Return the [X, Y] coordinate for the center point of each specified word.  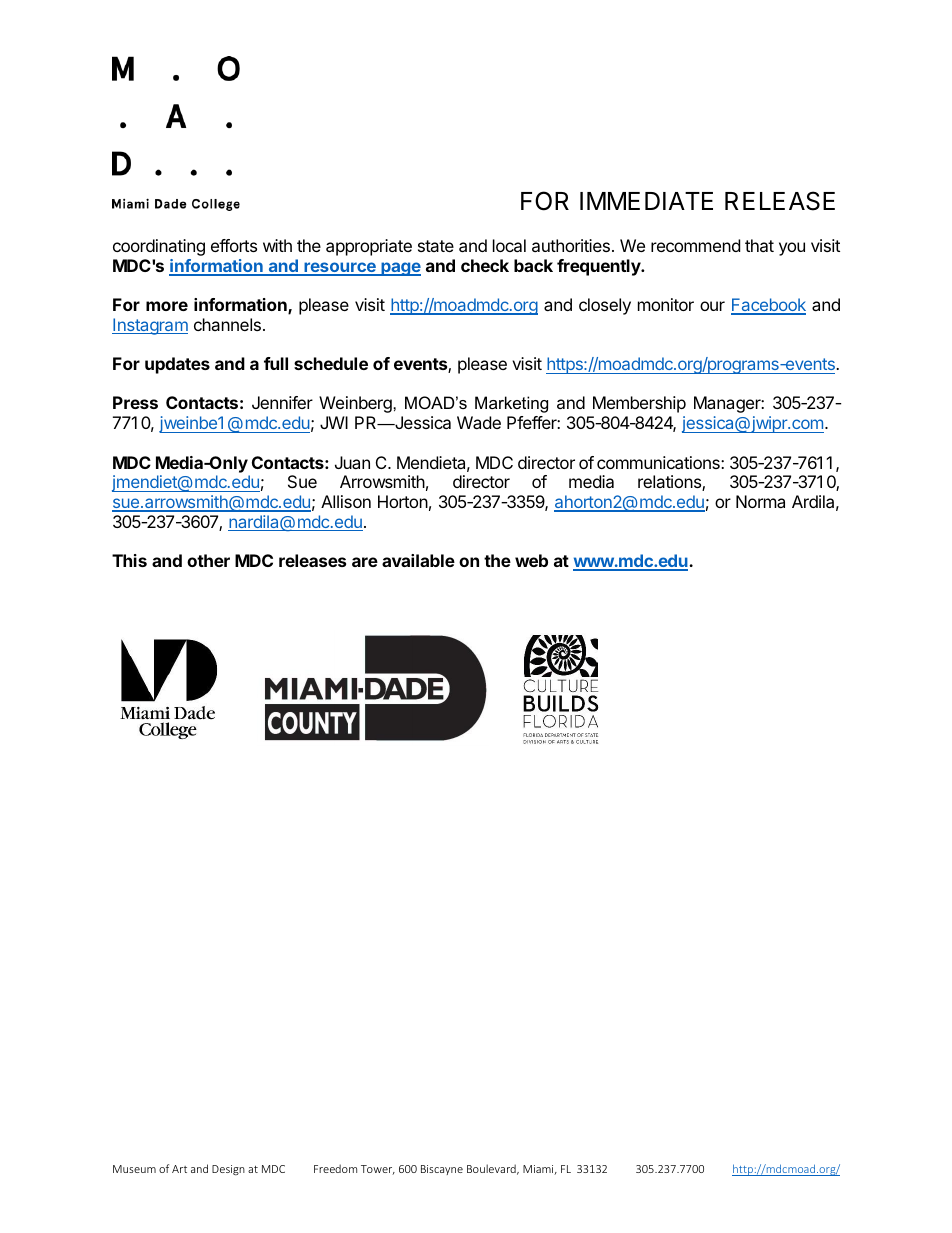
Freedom [335, 1168]
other [208, 560]
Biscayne [442, 1170]
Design [228, 1170]
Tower [378, 1170]
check [485, 265]
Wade [479, 422]
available [418, 560]
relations [670, 483]
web [531, 560]
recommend [695, 245]
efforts [234, 245]
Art [179, 1169]
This [129, 560]
